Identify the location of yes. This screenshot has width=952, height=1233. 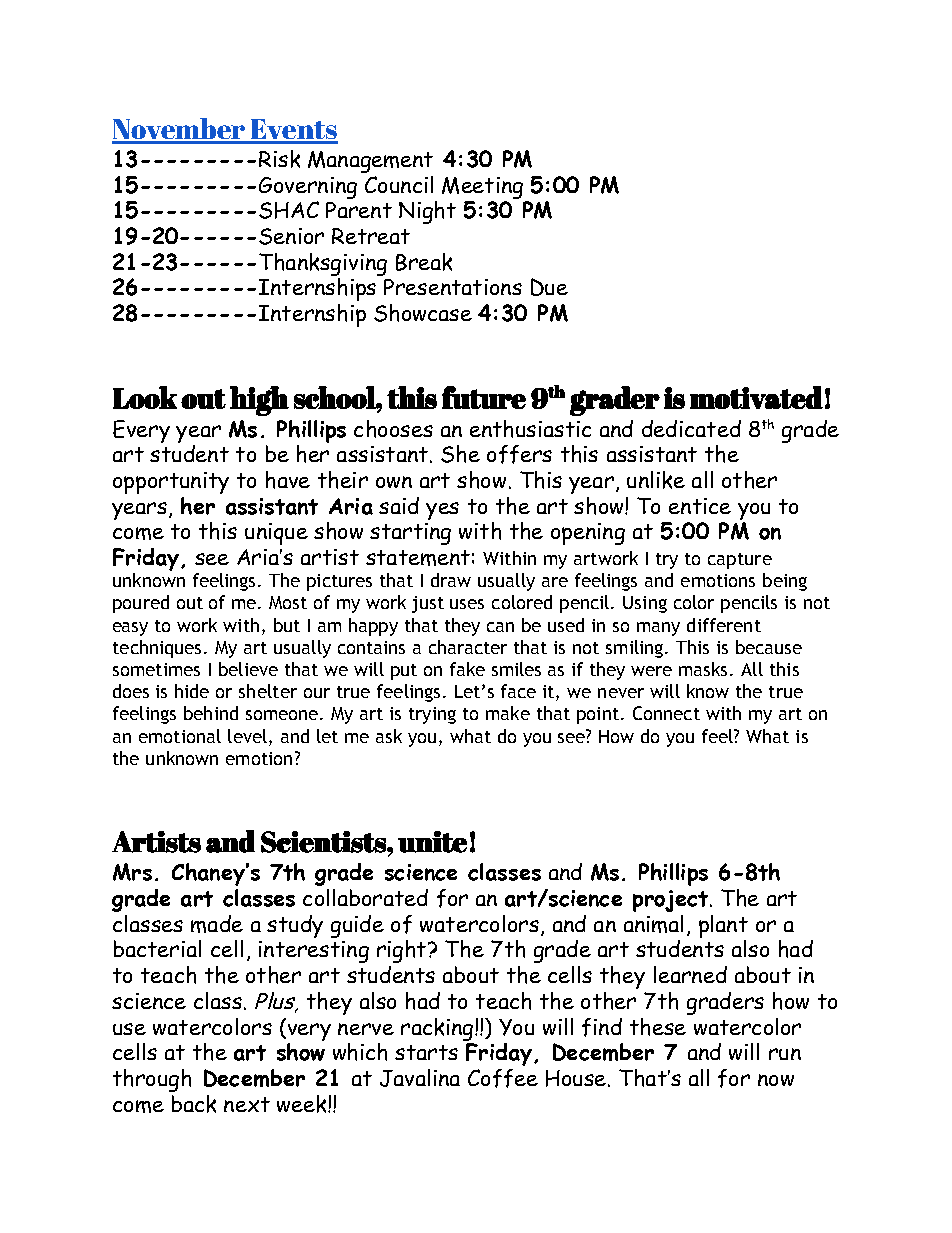
(442, 511).
